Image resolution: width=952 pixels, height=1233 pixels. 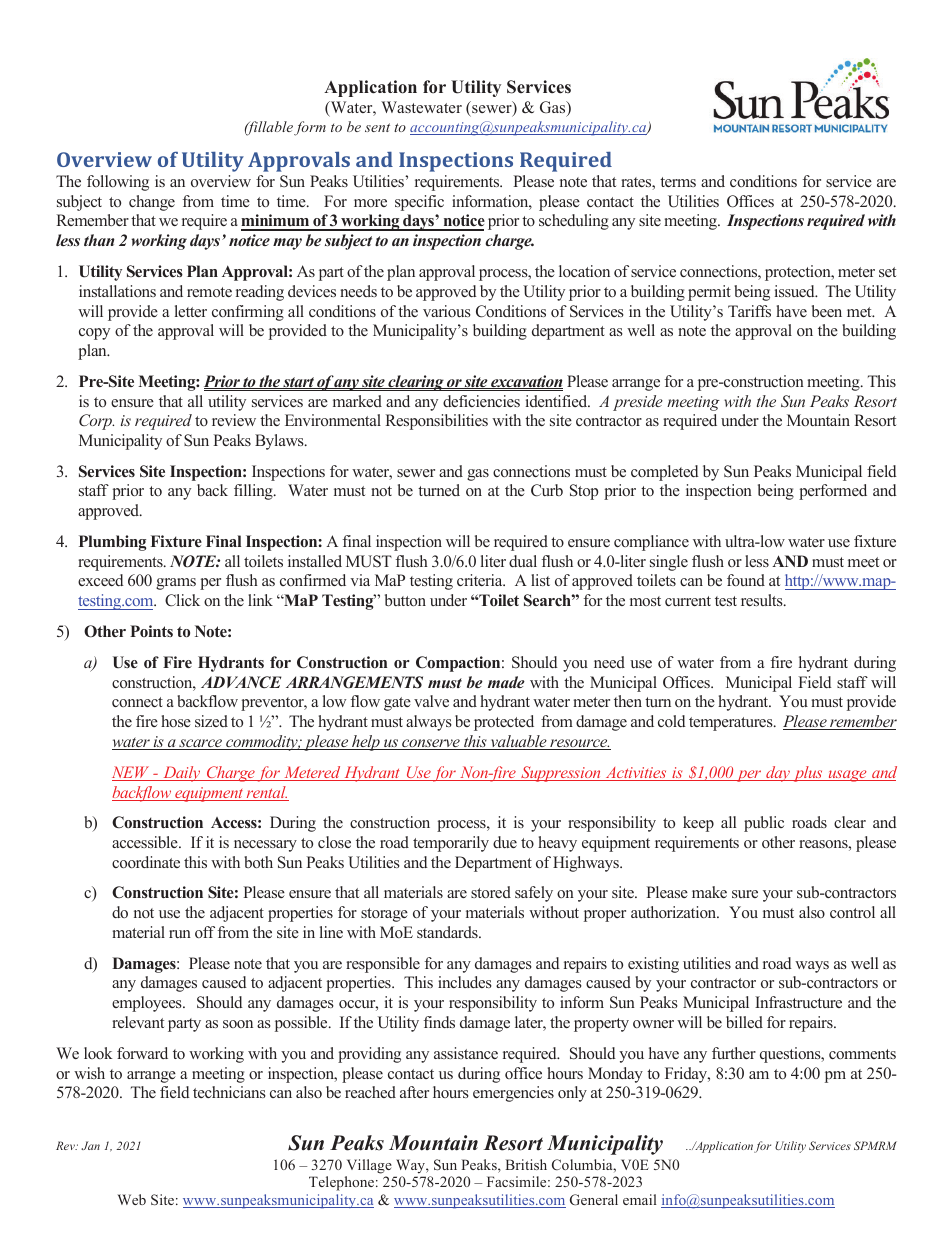 I want to click on email, so click(x=640, y=1199).
